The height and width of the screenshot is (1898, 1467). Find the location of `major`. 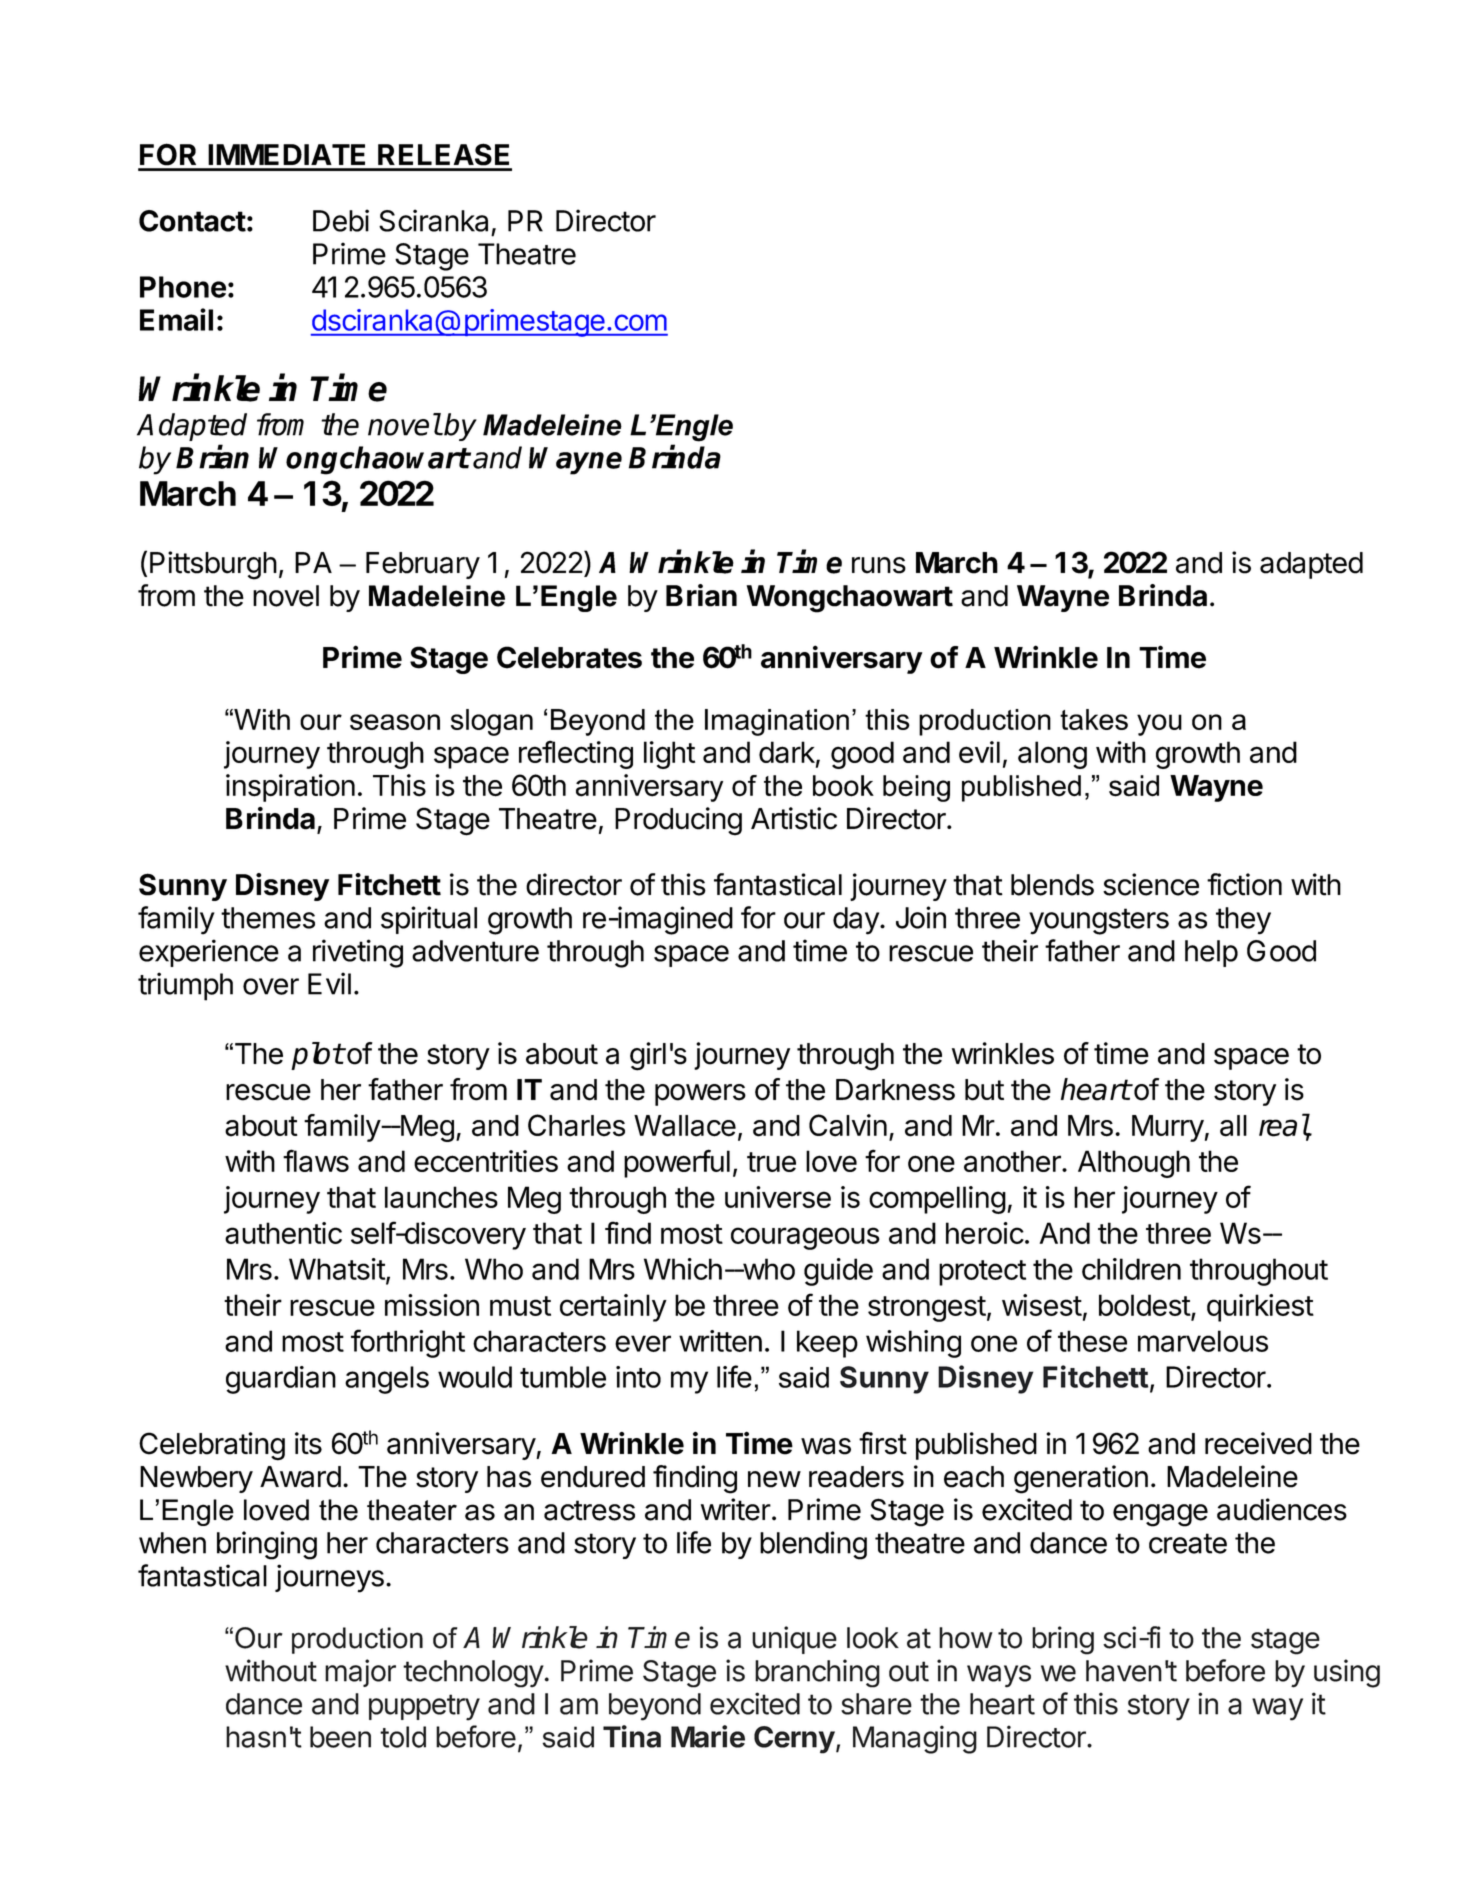

major is located at coordinates (360, 1673).
